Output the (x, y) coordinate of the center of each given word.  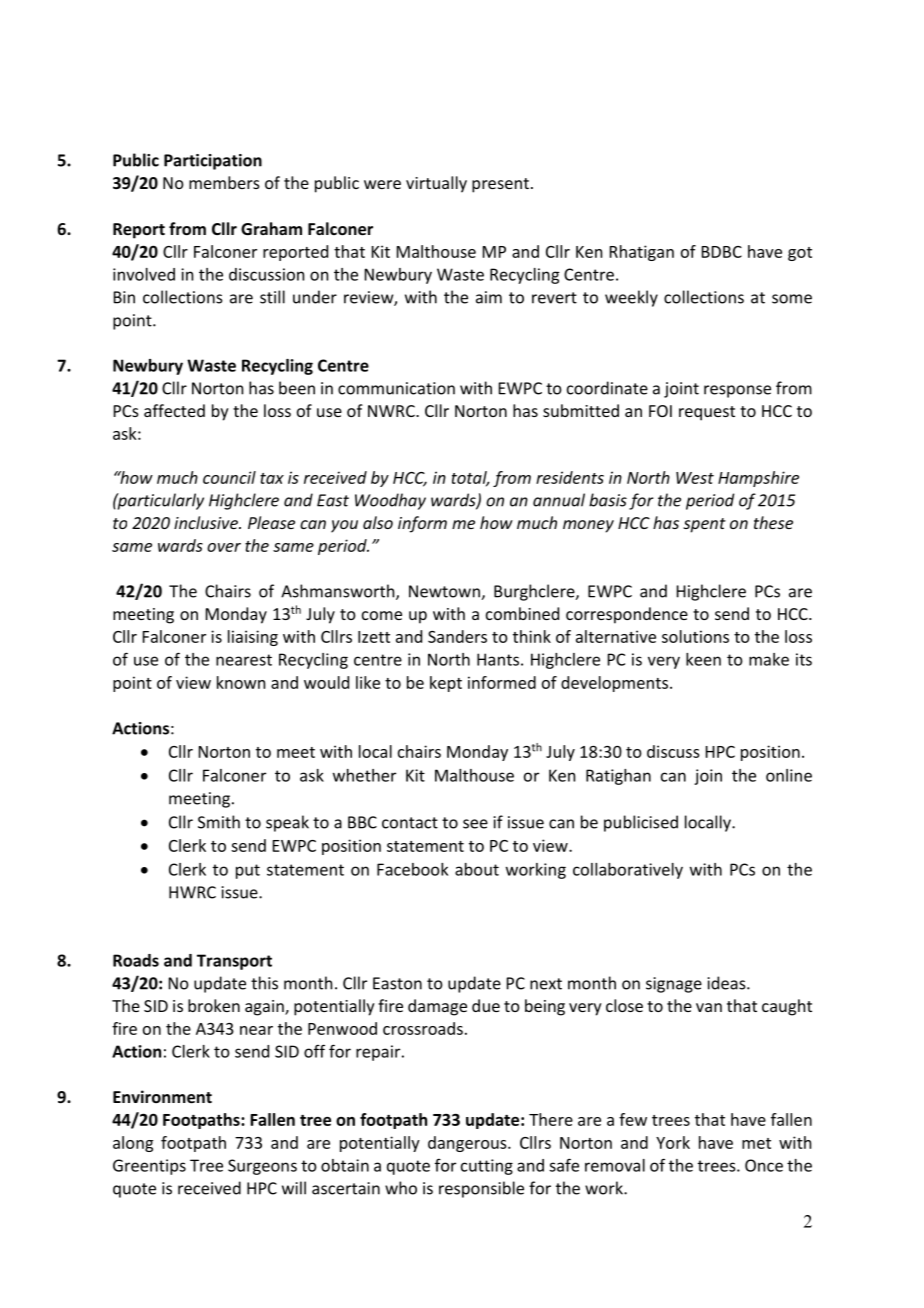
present (500, 185)
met (756, 1143)
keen (703, 659)
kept (446, 684)
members (224, 182)
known (241, 682)
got (800, 254)
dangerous (468, 1144)
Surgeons (262, 1167)
